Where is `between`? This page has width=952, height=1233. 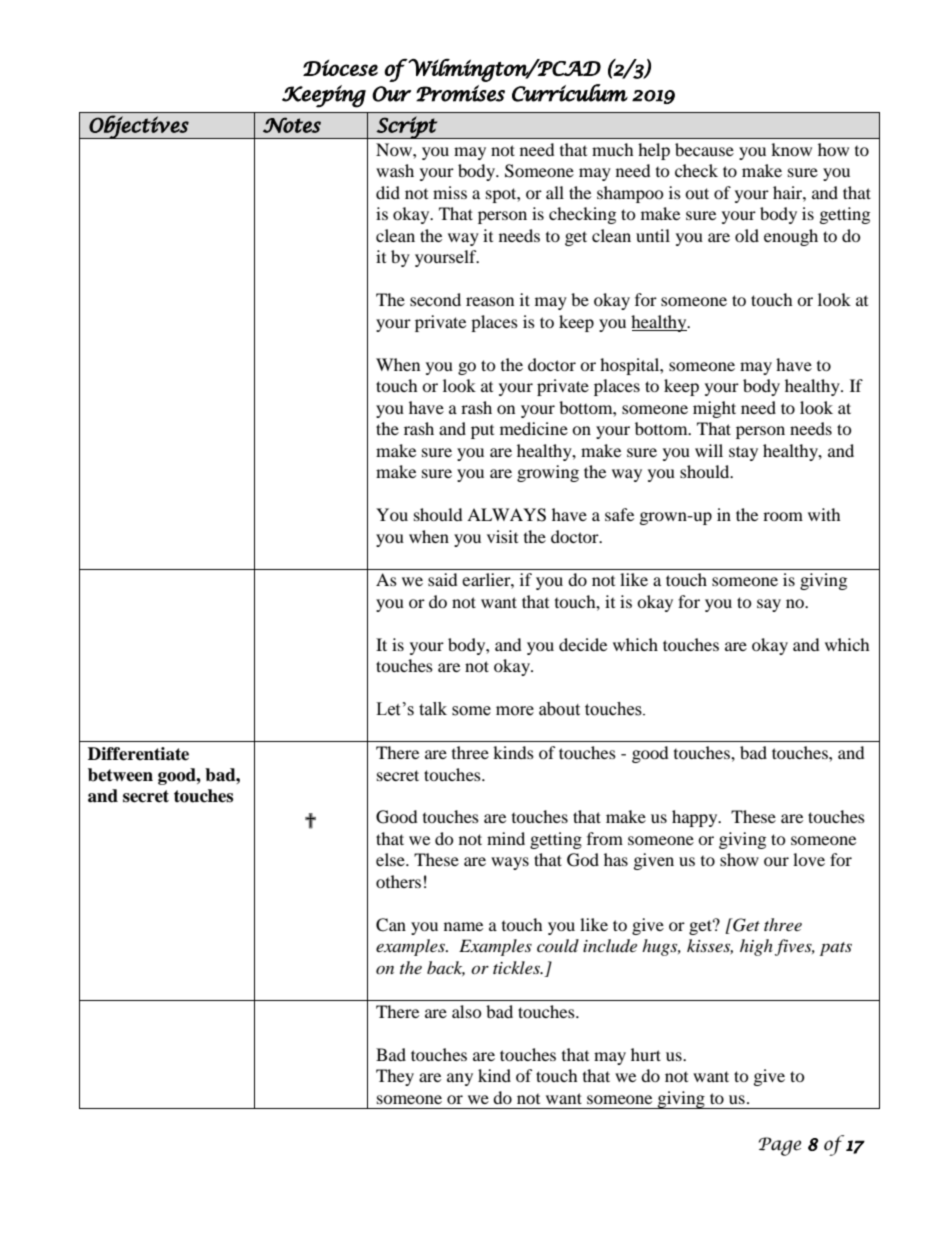
between is located at coordinates (120, 775).
